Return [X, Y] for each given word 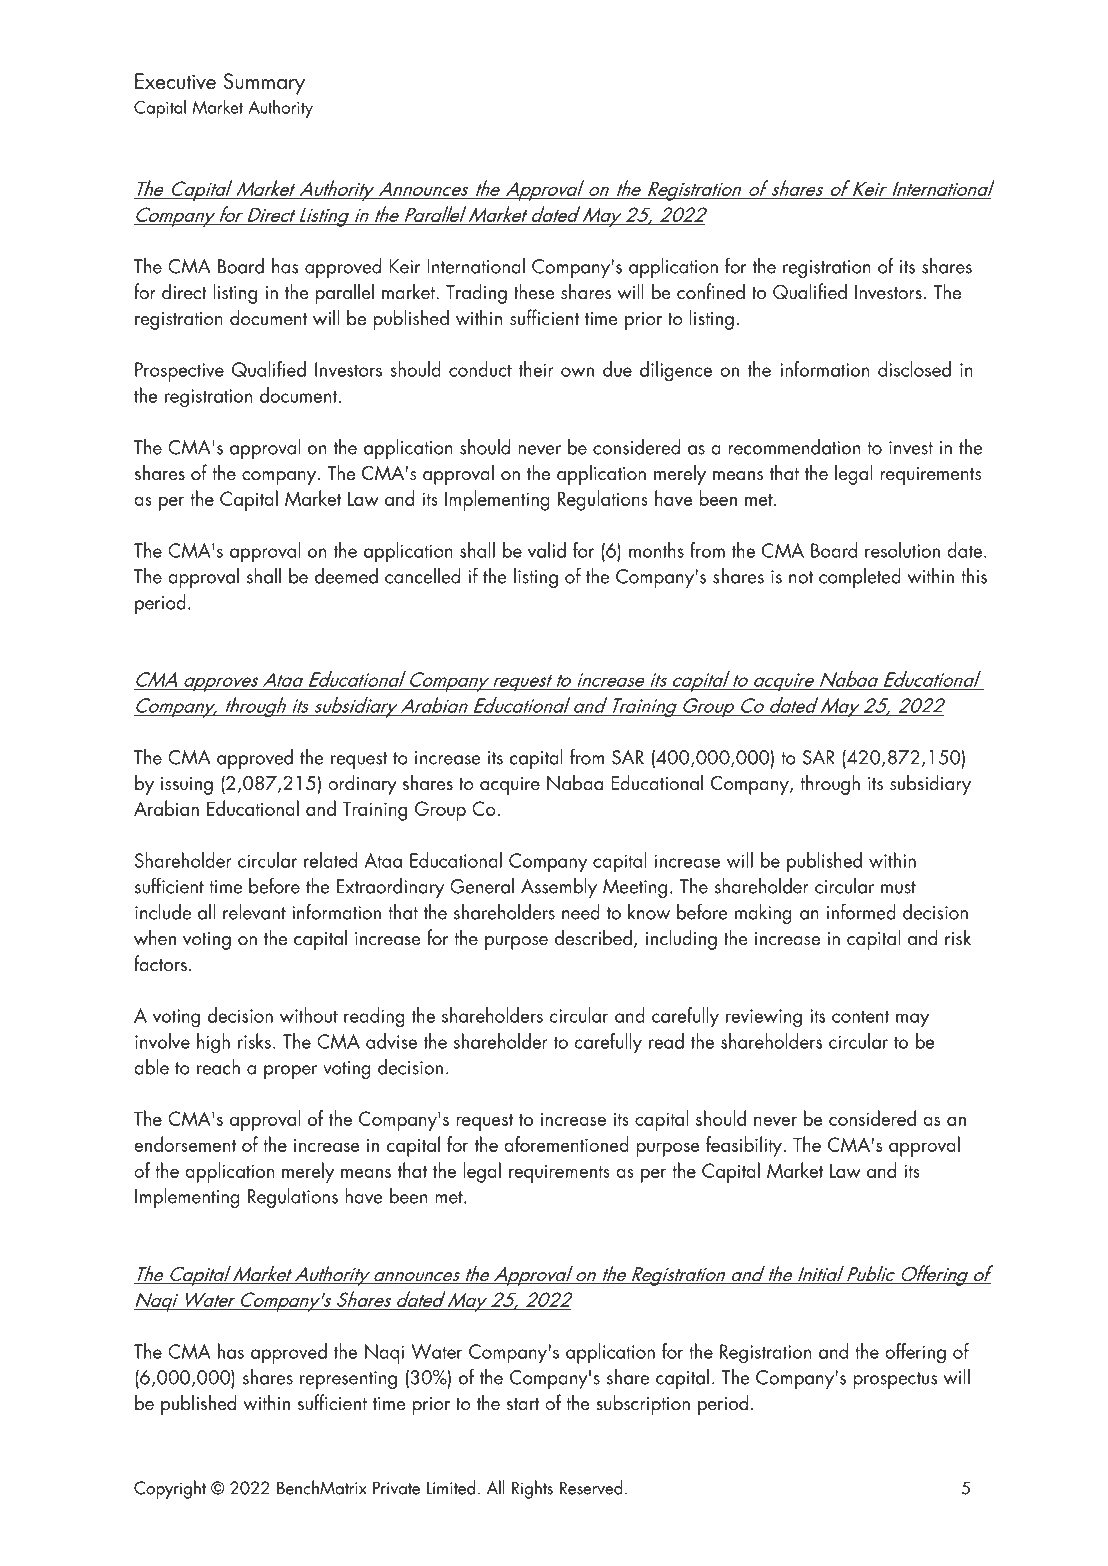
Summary [264, 84]
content [861, 1016]
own [577, 372]
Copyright [170, 1489]
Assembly [559, 888]
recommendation [794, 447]
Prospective [179, 372]
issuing [187, 786]
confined [711, 291]
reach [218, 1067]
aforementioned [566, 1144]
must [898, 887]
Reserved [591, 1487]
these [534, 291]
